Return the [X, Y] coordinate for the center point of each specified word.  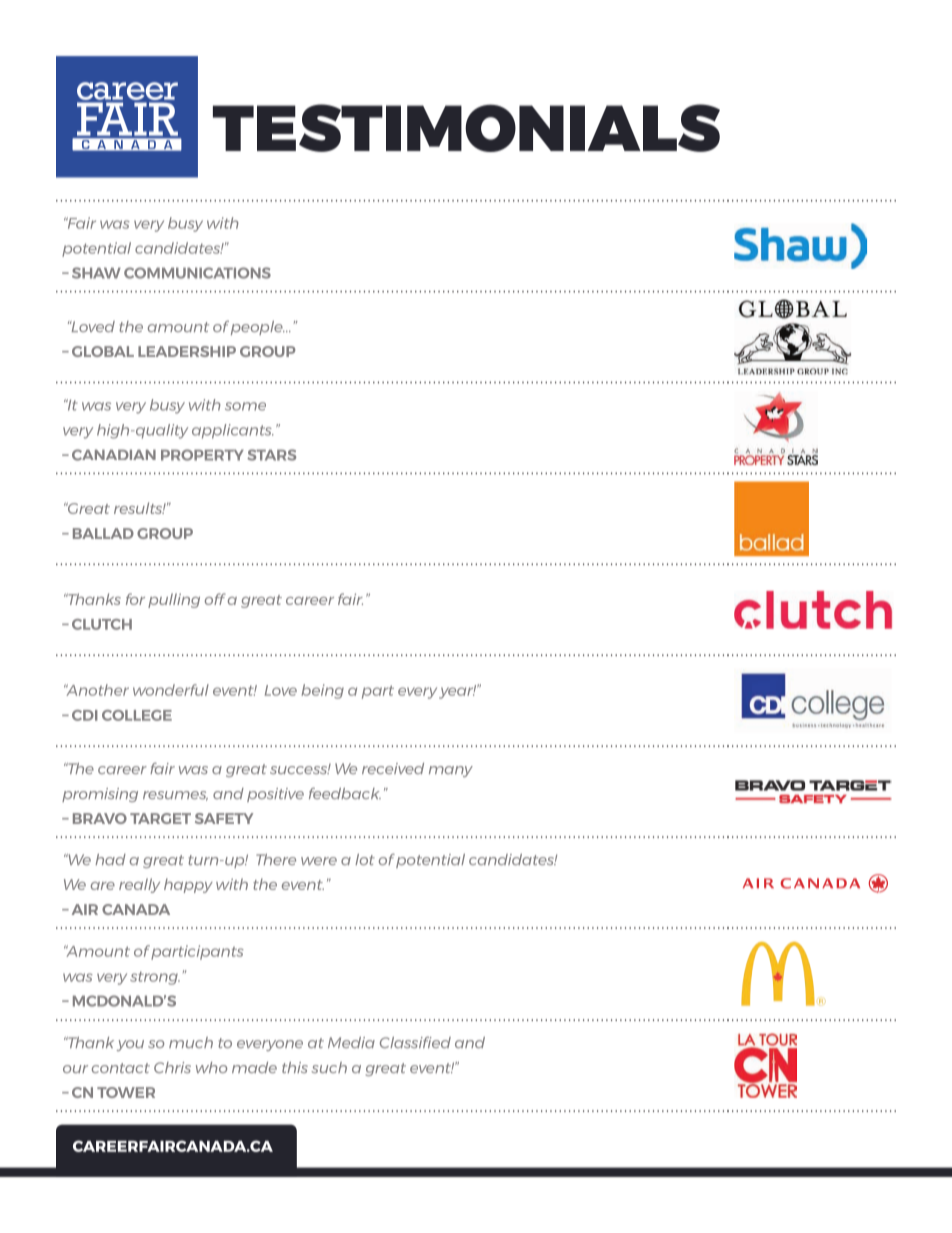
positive [275, 795]
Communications [197, 273]
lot [365, 859]
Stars [271, 455]
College [137, 715]
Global [103, 351]
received [393, 768]
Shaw [96, 273]
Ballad [103, 533]
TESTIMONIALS [466, 128]
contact [121, 1068]
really [139, 885]
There [276, 859]
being [323, 691]
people [258, 328]
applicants [233, 431]
